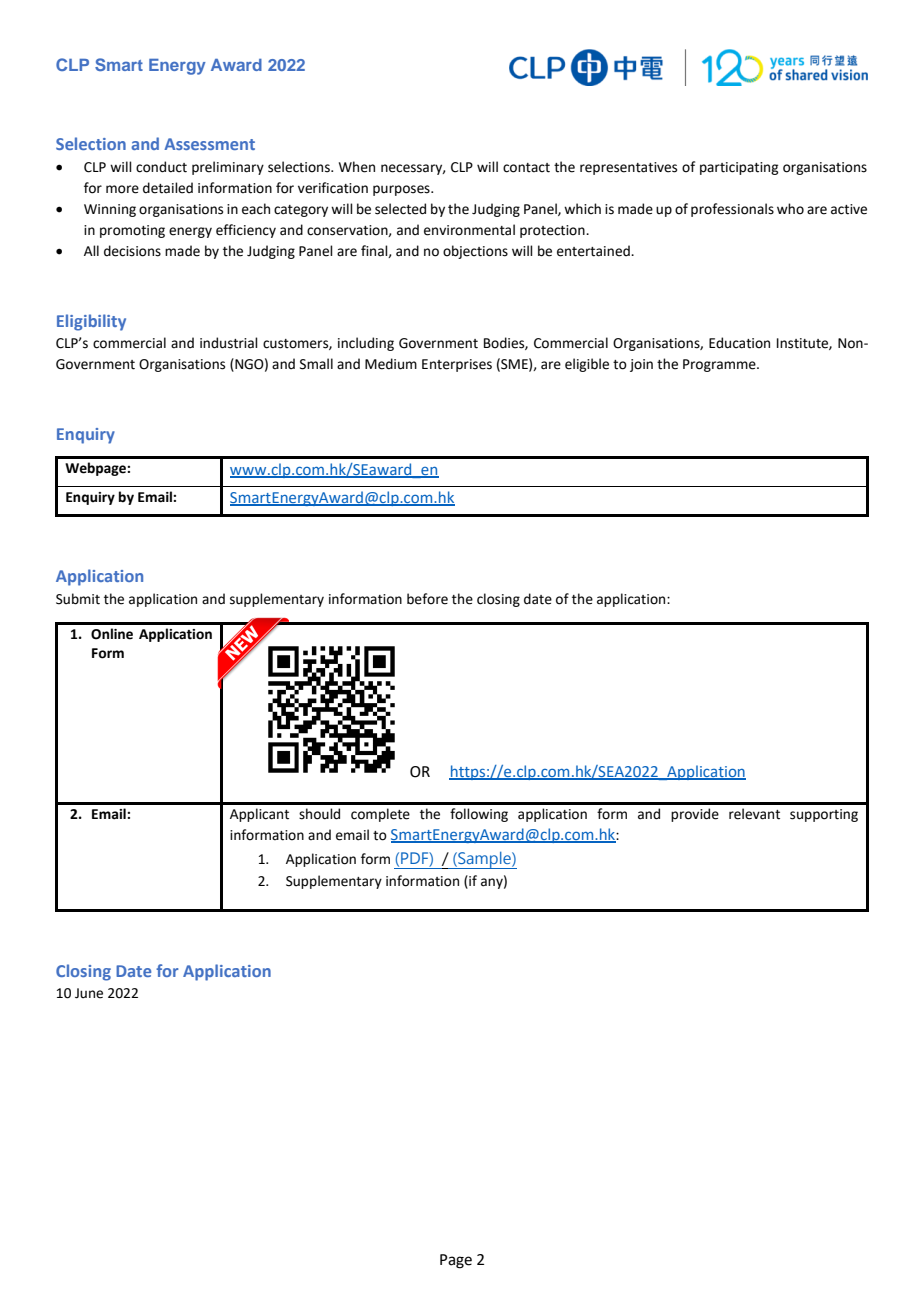  Describe the element at coordinates (78, 599) in the screenshot. I see `Submit` at that location.
